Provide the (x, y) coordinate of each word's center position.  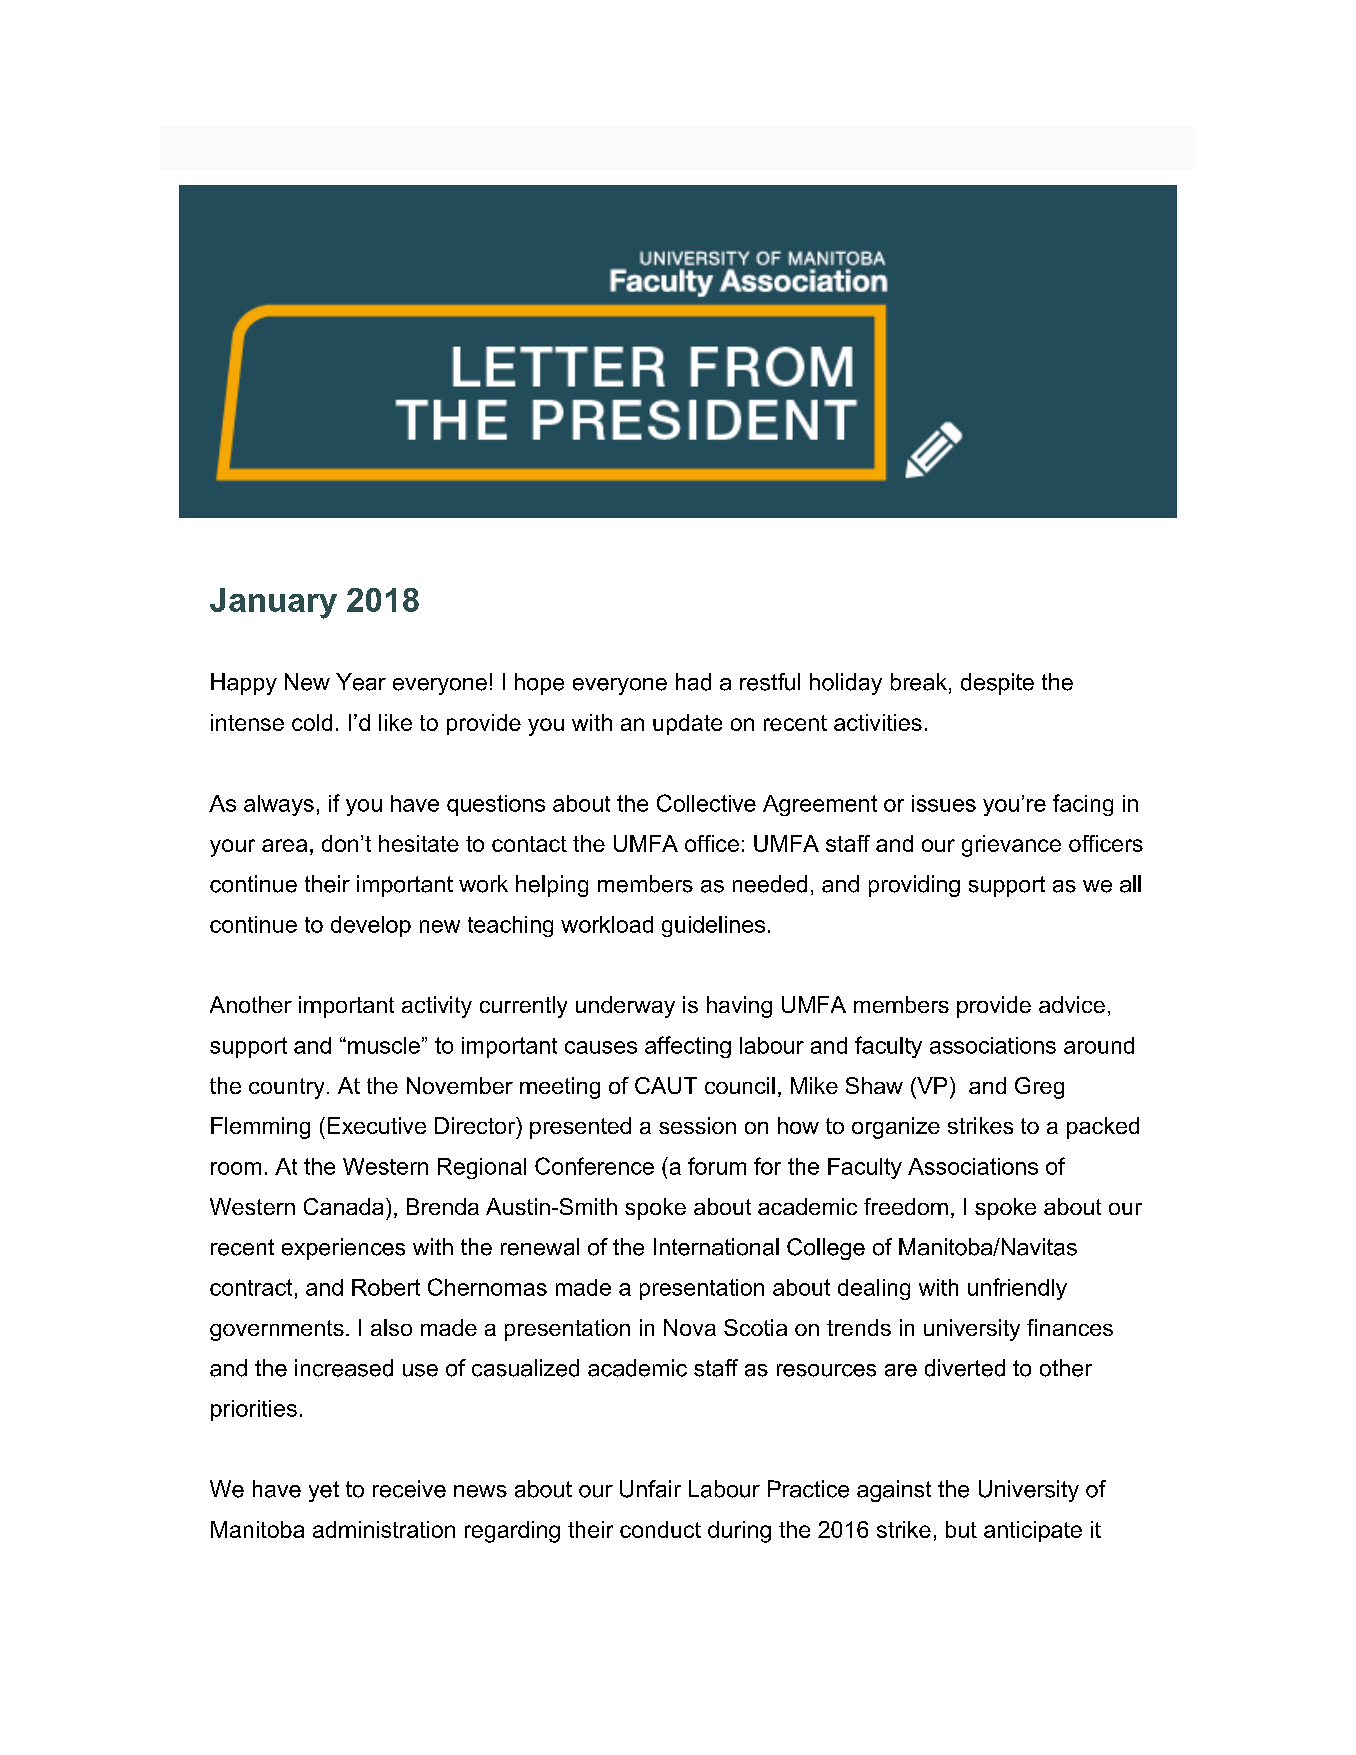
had (693, 682)
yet (324, 1491)
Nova (690, 1327)
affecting (688, 1047)
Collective (706, 803)
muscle (384, 1045)
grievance (1011, 846)
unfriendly (1017, 1289)
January (273, 603)
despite (997, 684)
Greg (1039, 1088)
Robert (386, 1287)
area (284, 845)
